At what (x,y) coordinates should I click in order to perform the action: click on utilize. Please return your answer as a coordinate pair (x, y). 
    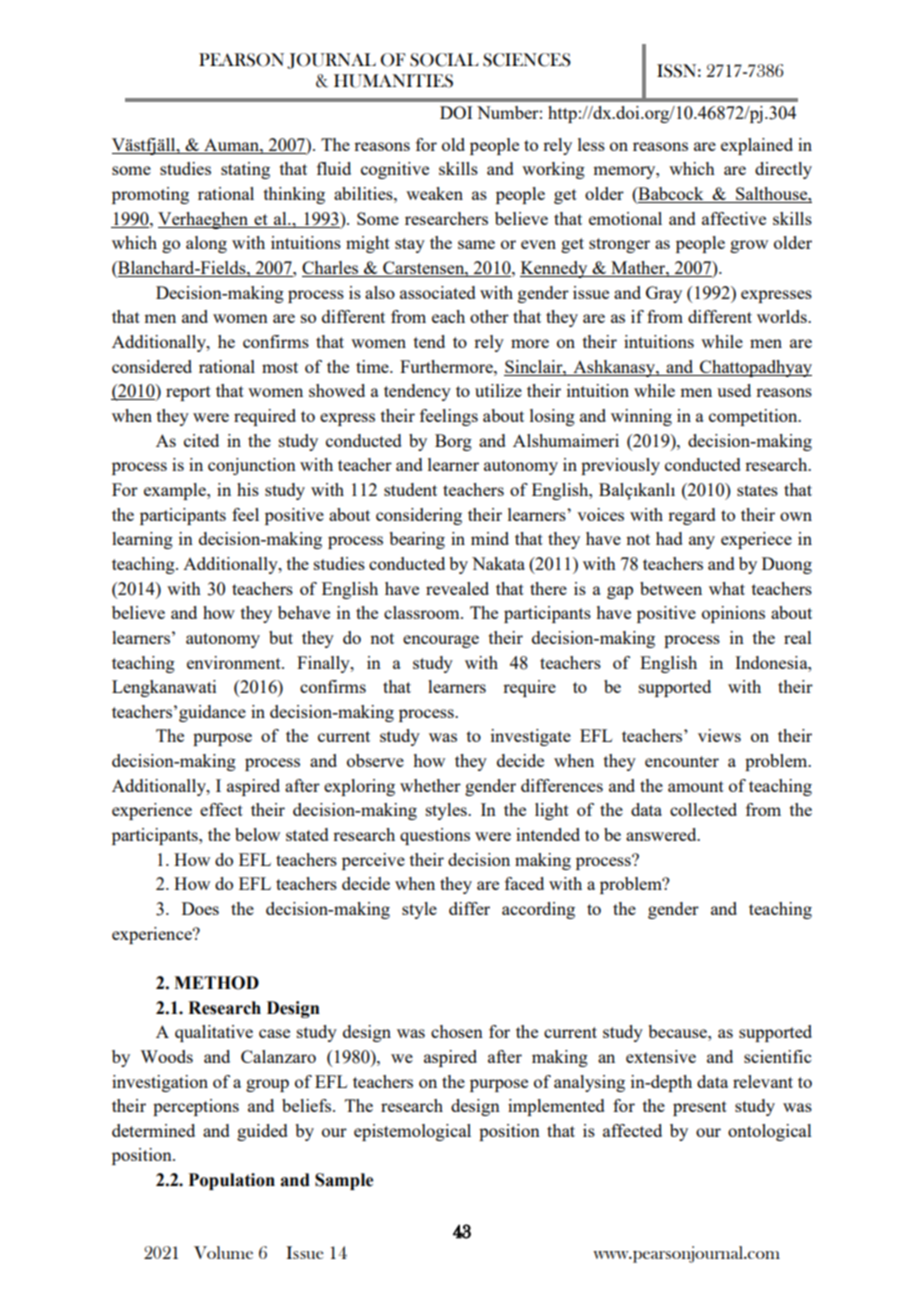
    Looking at the image, I should click on (498, 390).
